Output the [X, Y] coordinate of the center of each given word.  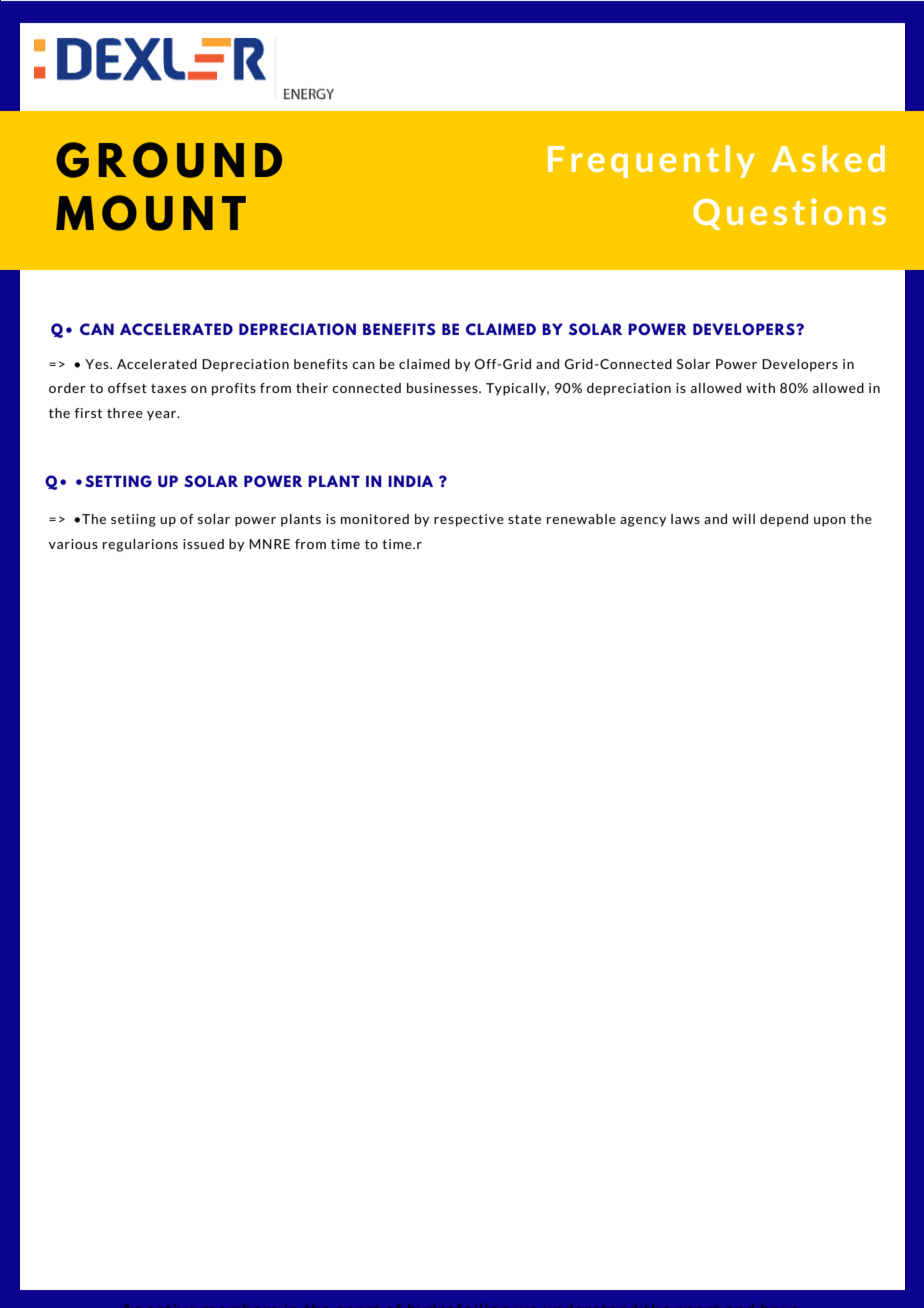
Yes [98, 364]
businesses [443, 388]
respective [469, 520]
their [312, 388]
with [760, 388]
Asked [828, 158]
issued [203, 544]
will [743, 519]
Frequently [651, 161]
